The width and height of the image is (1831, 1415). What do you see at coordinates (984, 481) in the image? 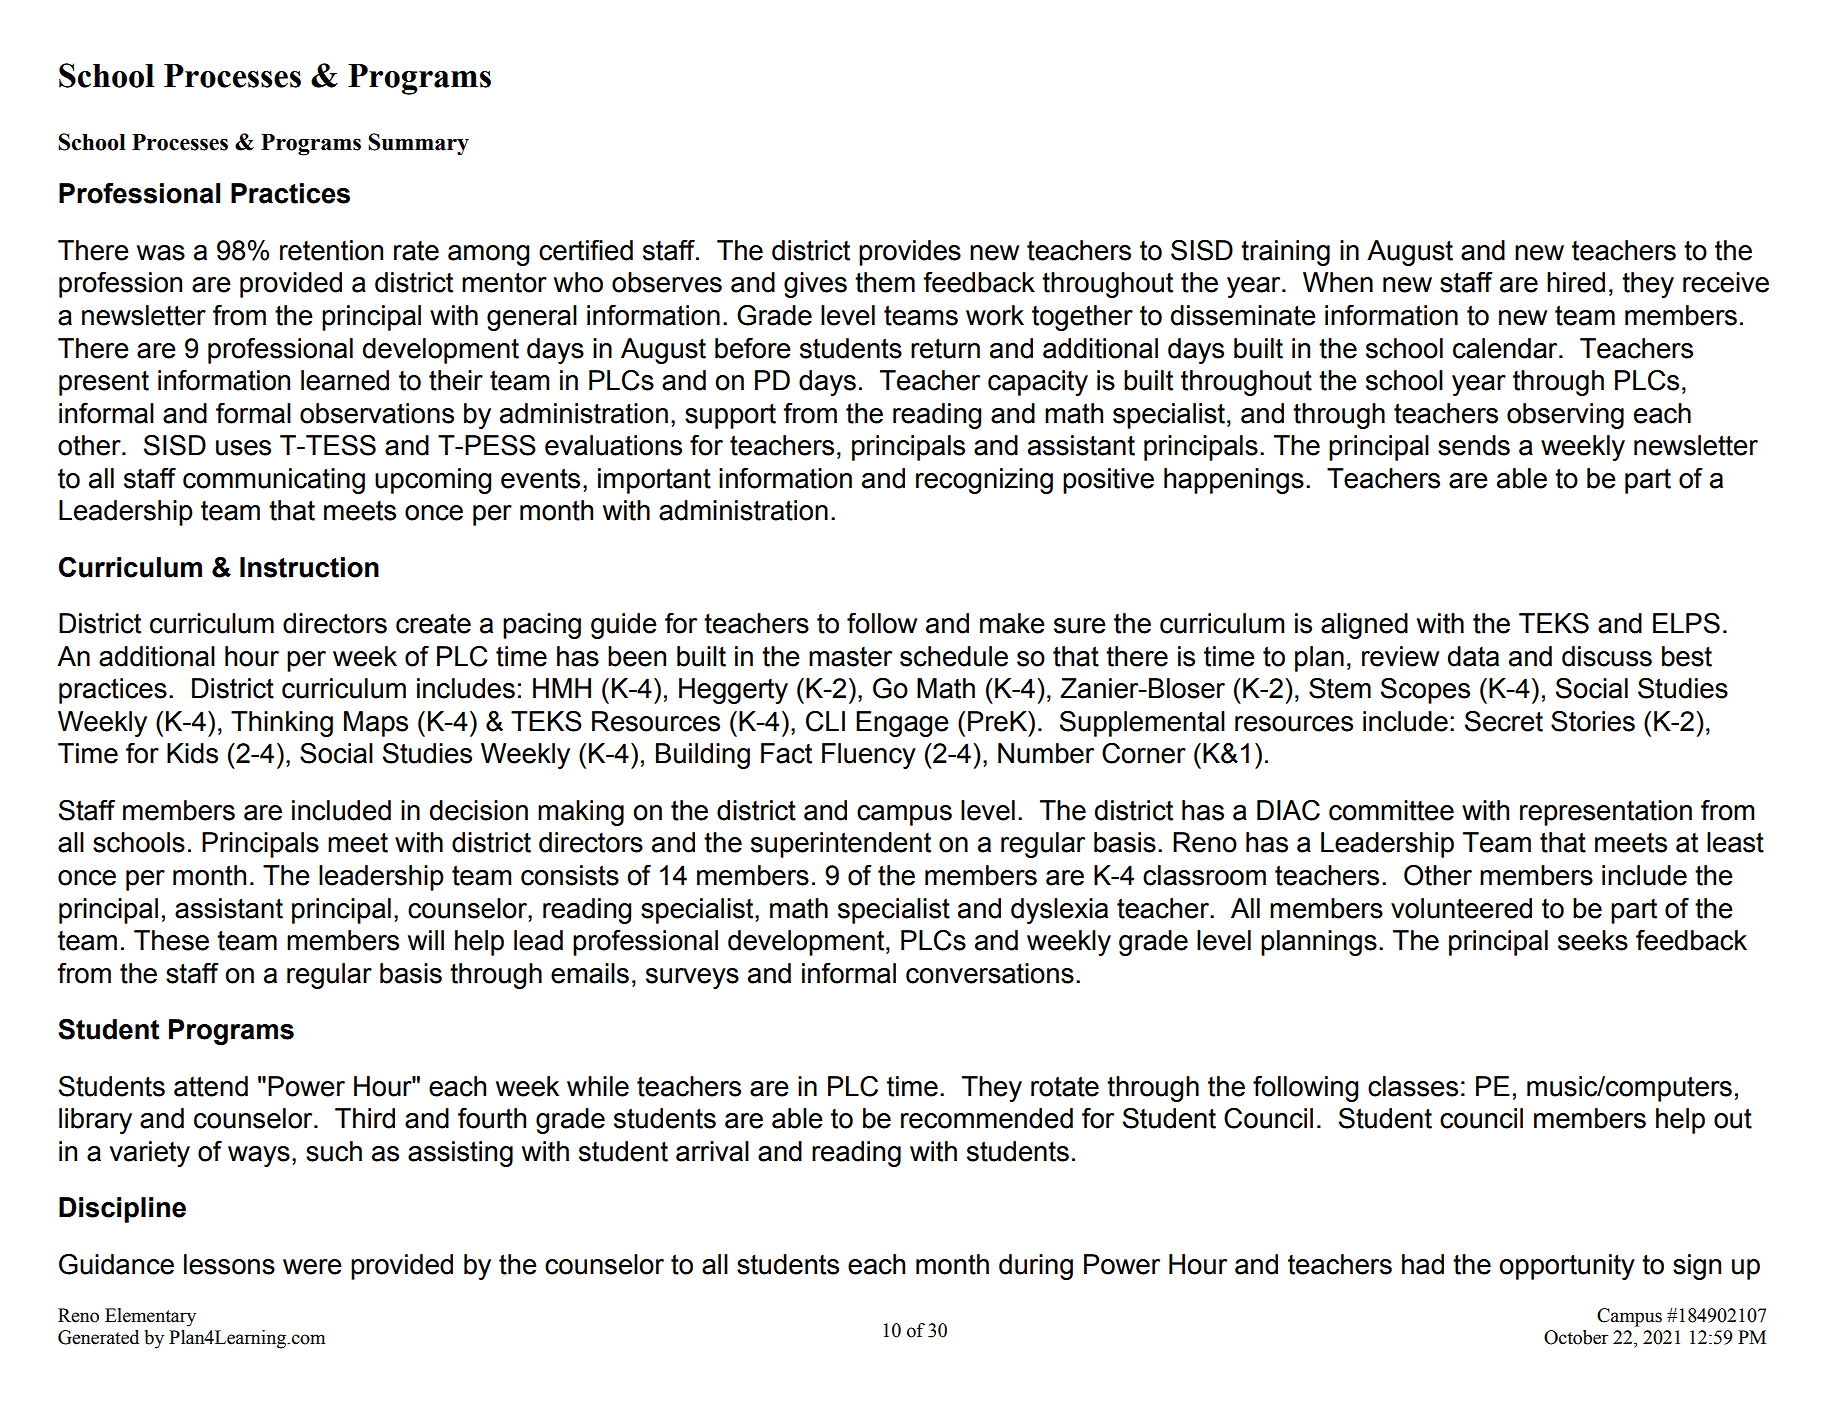
I see `recognizing` at bounding box center [984, 481].
